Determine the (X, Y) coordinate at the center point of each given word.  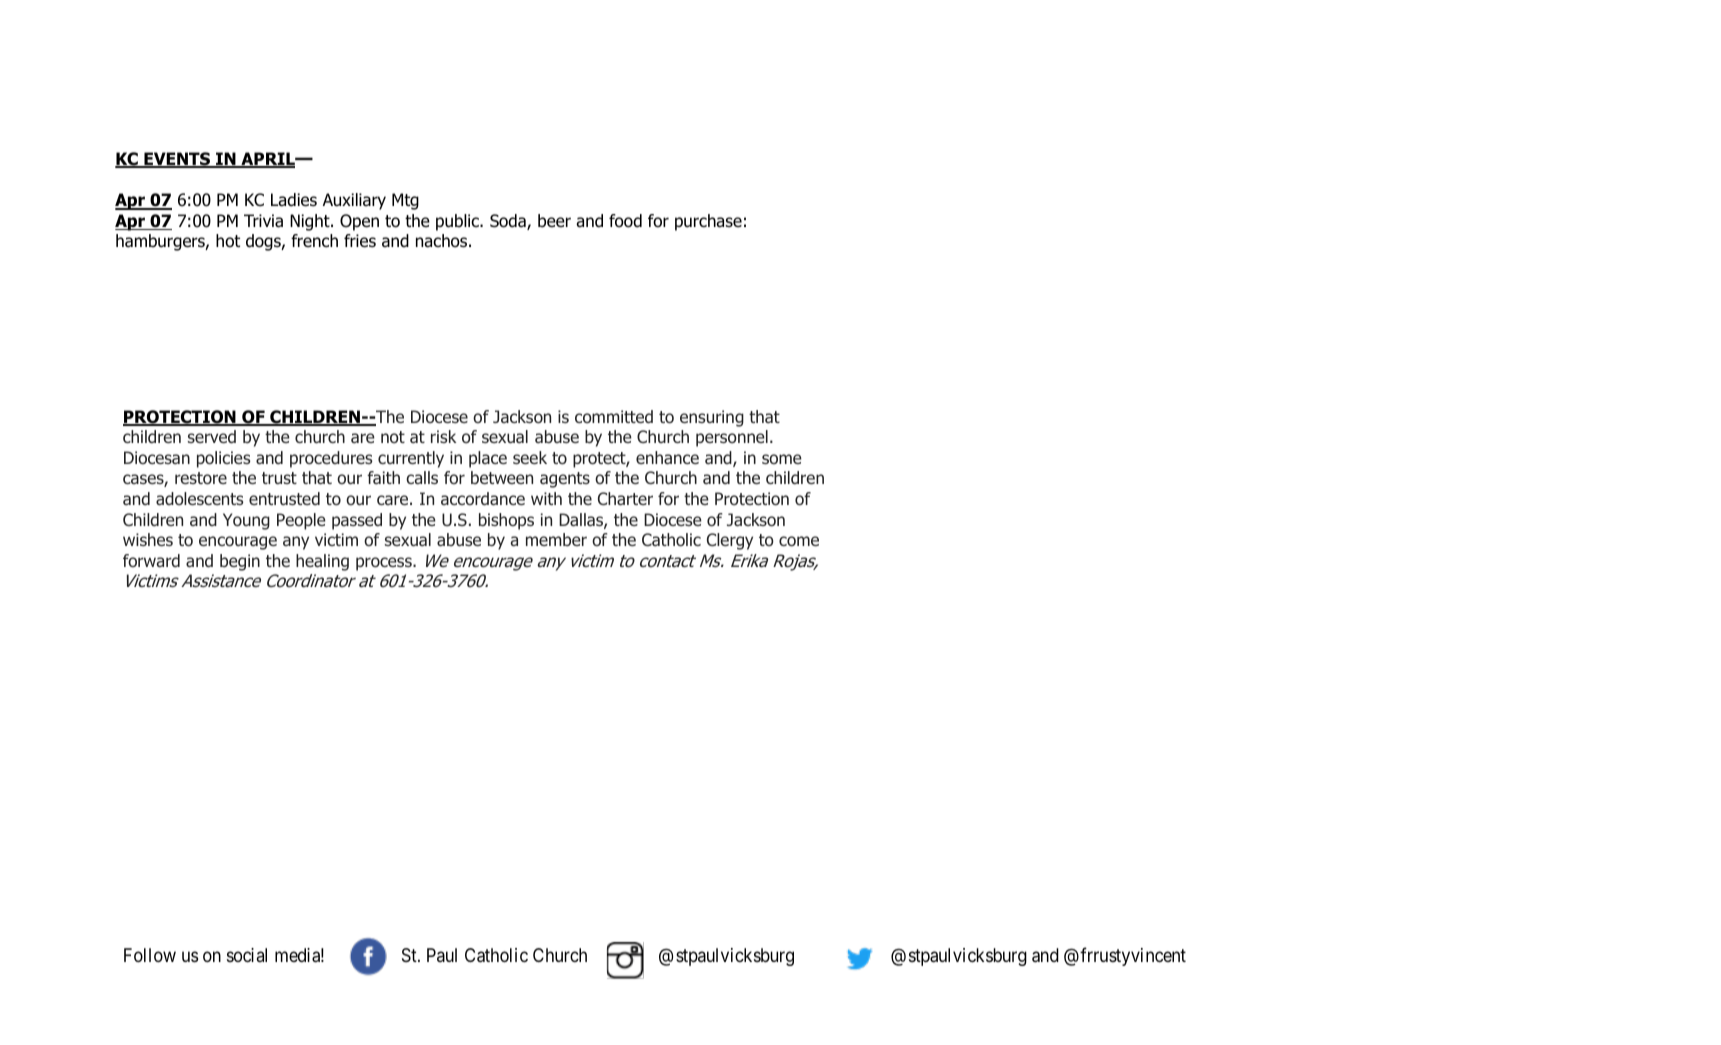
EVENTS (177, 160)
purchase (708, 222)
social (247, 955)
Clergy (730, 541)
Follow (150, 955)
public (458, 222)
